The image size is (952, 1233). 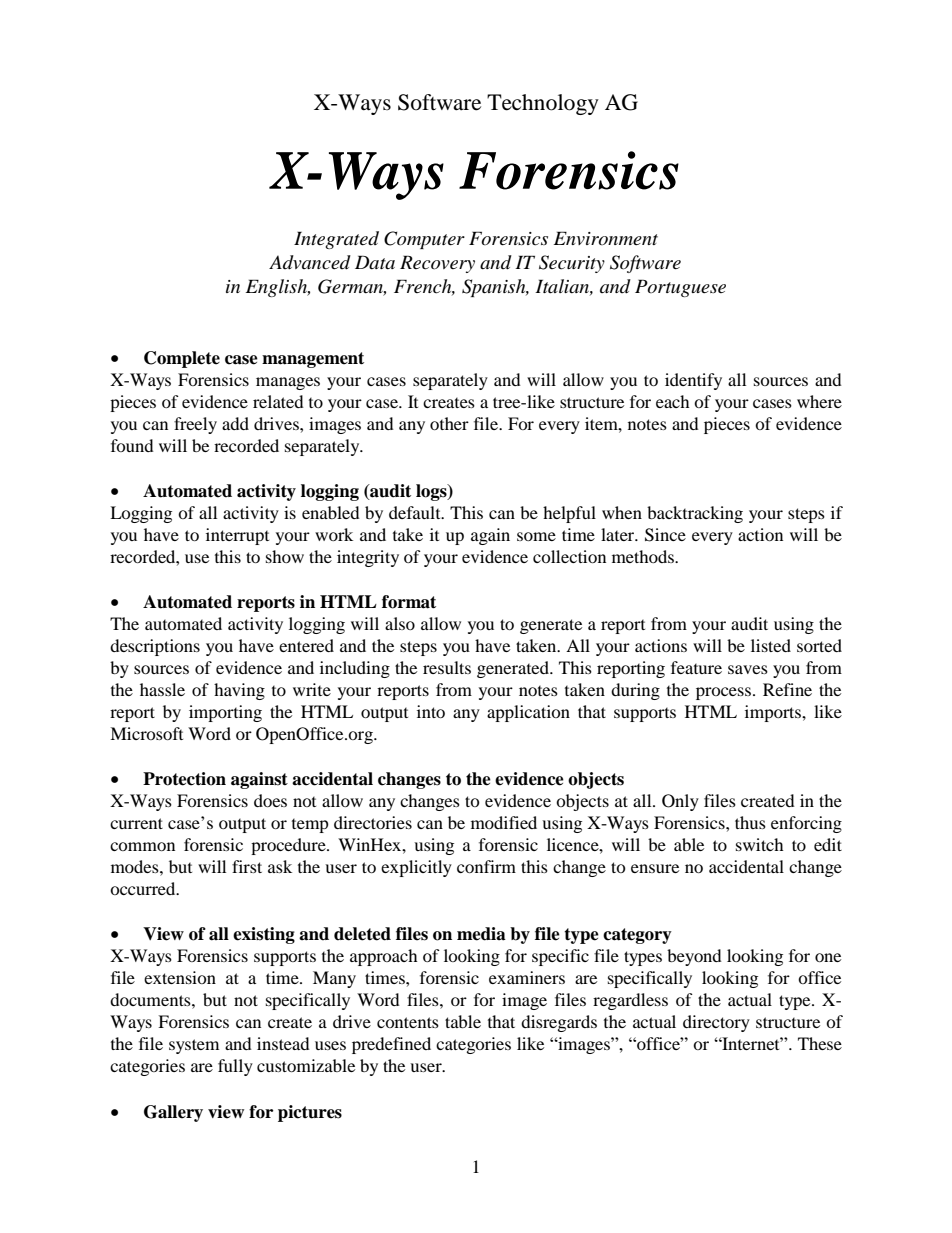 I want to click on modified, so click(x=504, y=822).
